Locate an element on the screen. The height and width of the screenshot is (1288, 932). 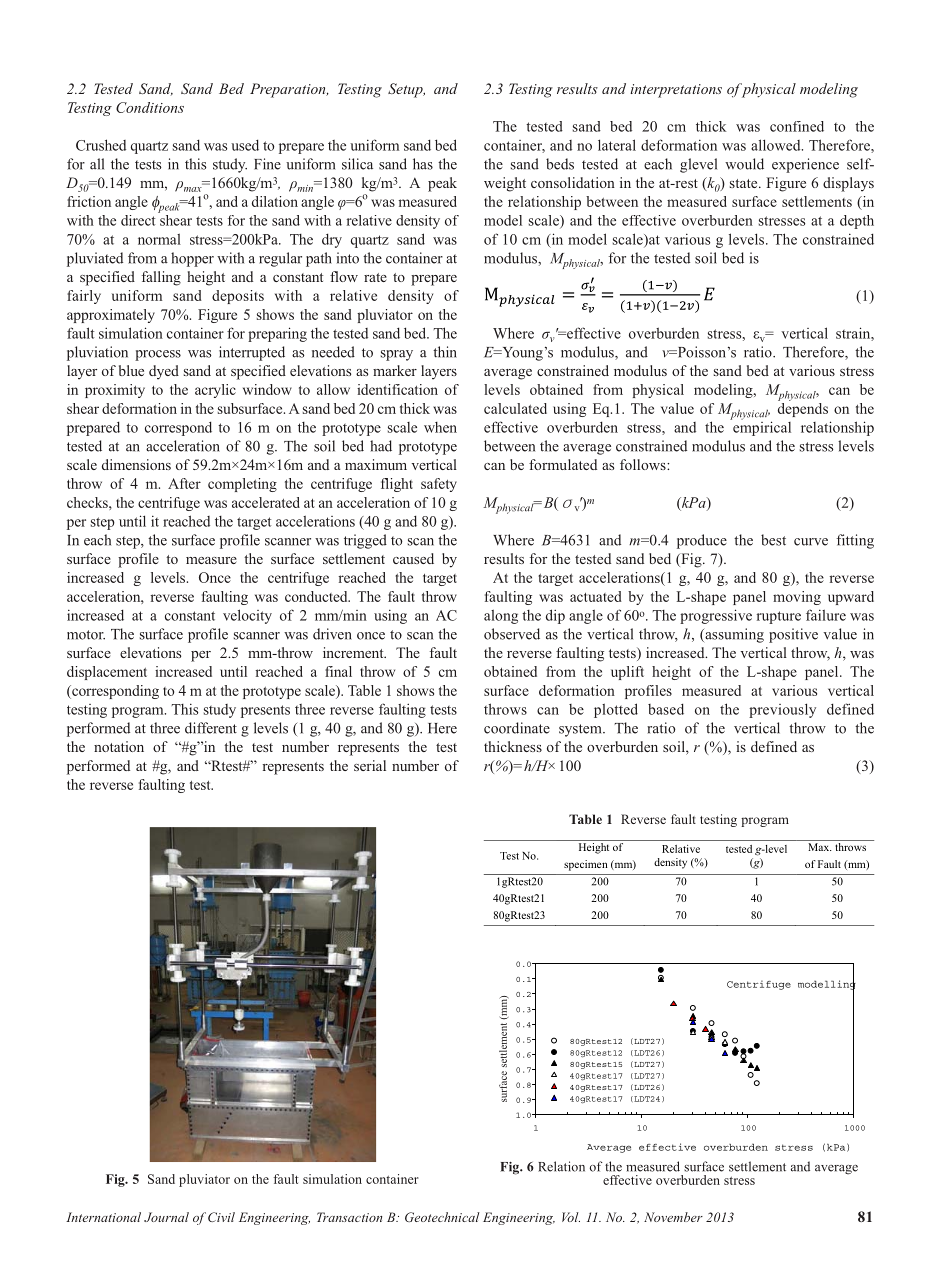
Journal is located at coordinates (166, 1217).
